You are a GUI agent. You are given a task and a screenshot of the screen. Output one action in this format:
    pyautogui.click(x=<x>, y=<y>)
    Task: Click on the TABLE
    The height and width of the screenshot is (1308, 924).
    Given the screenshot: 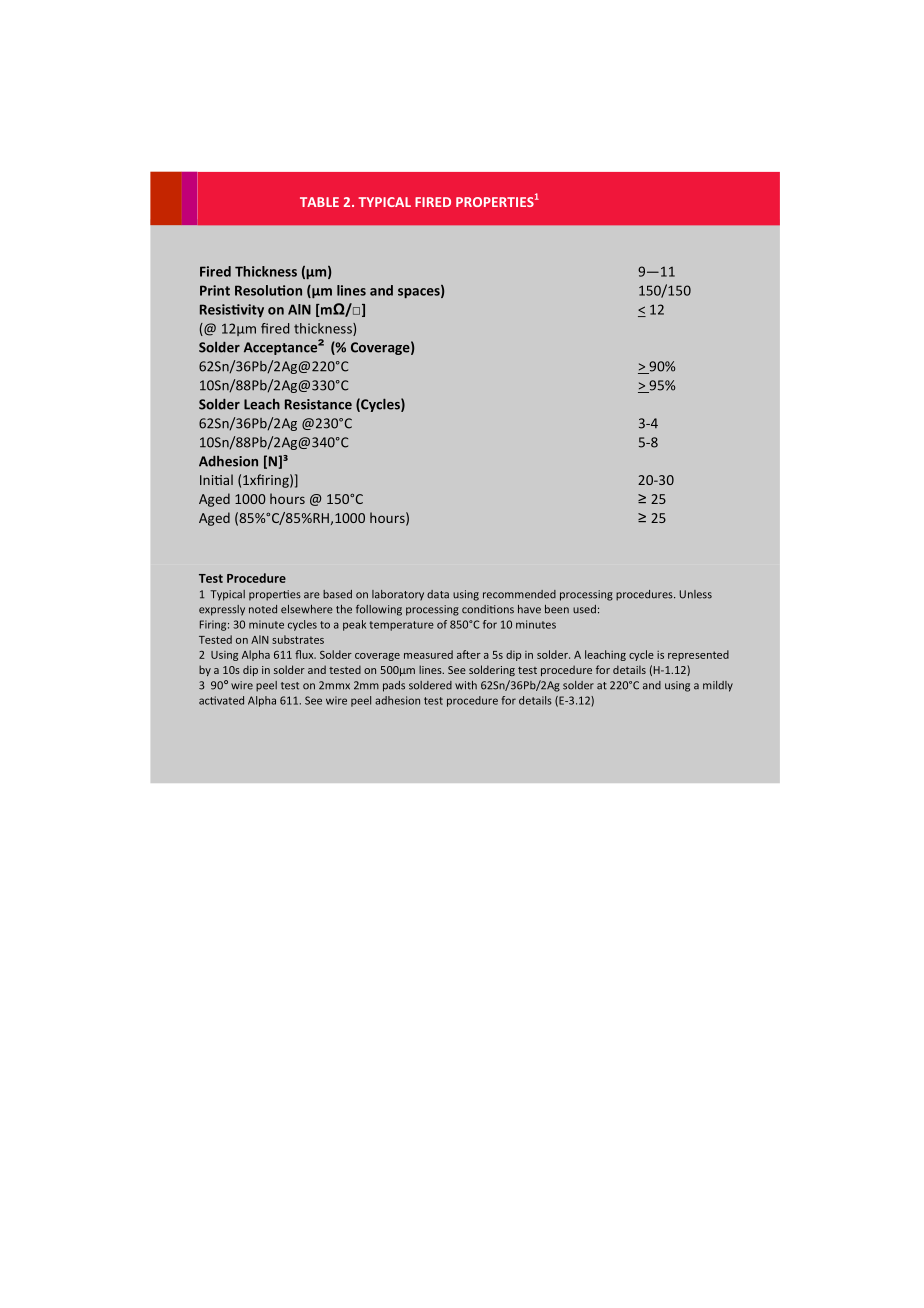 What is the action you would take?
    pyautogui.click(x=319, y=202)
